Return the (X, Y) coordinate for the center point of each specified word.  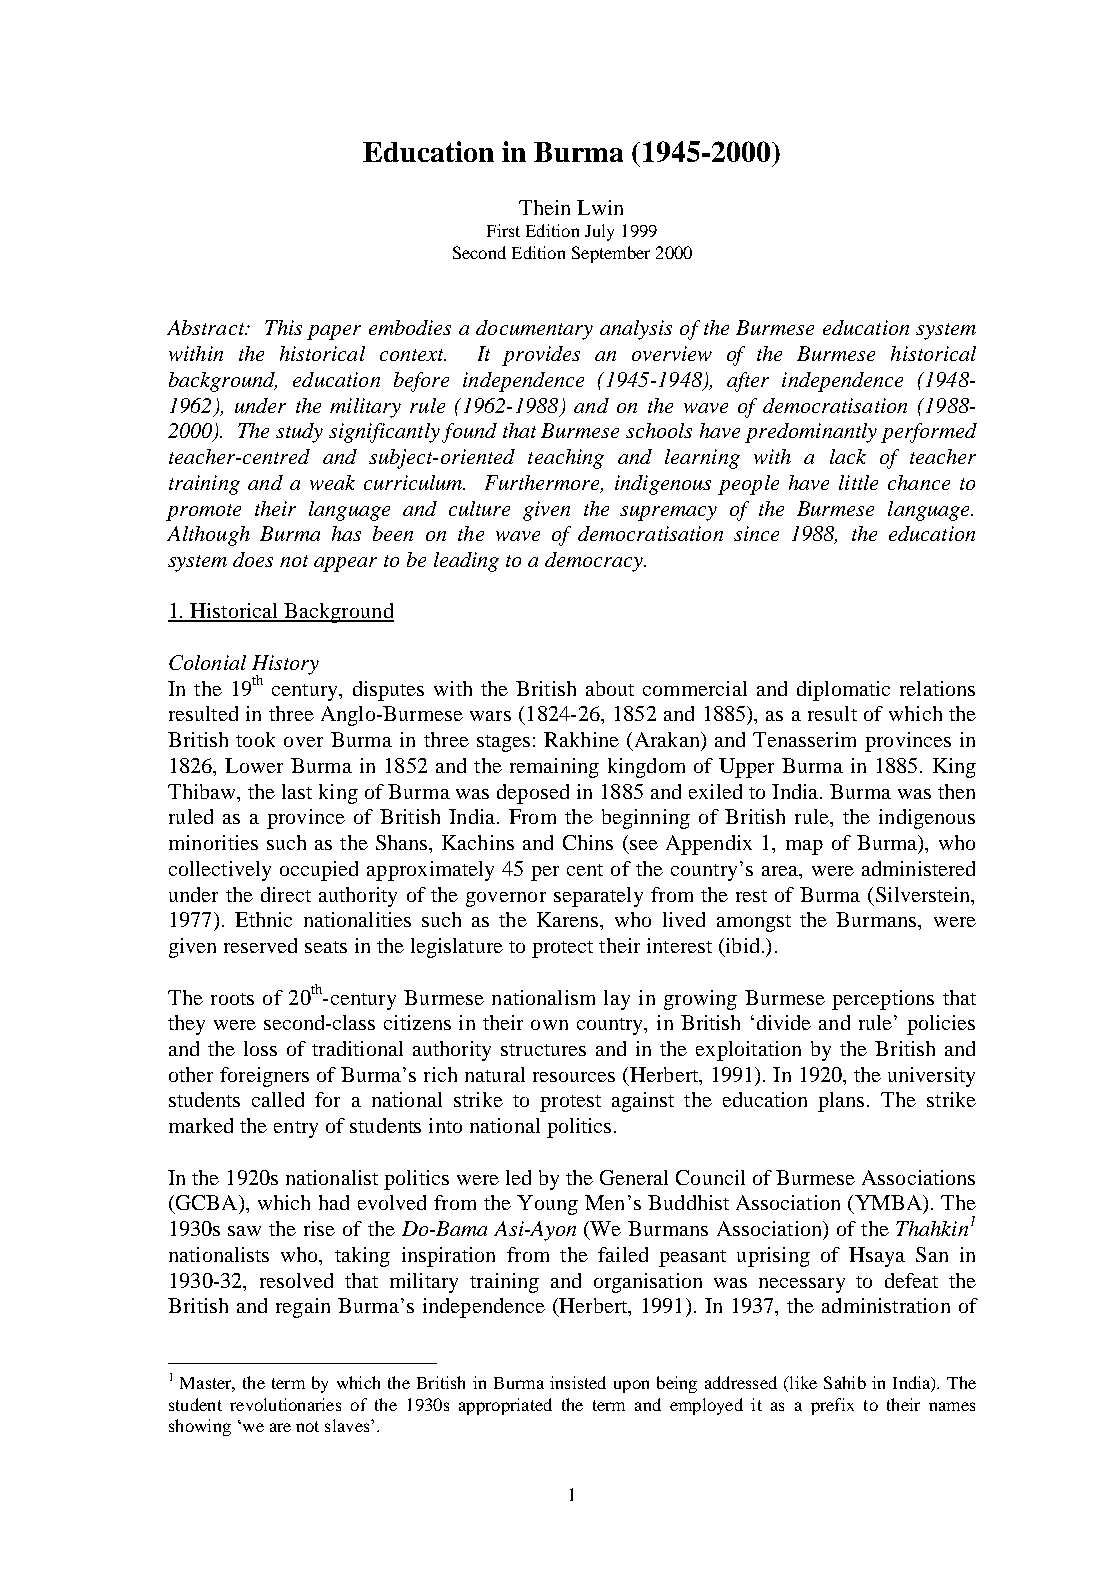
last (297, 791)
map (804, 847)
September (611, 254)
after (748, 382)
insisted (578, 1382)
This (283, 327)
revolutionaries (285, 1404)
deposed (533, 794)
